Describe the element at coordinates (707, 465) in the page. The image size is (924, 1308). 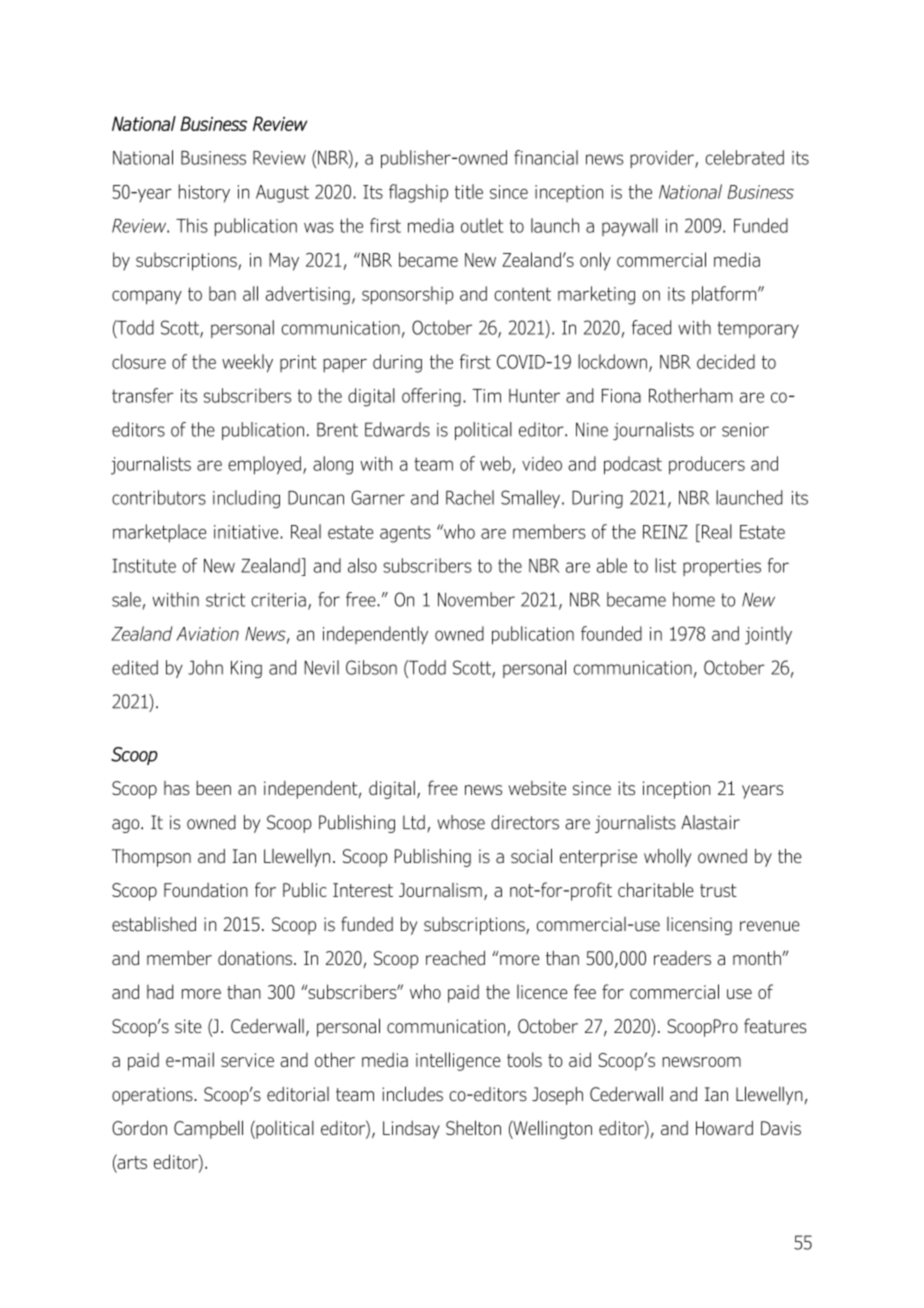
I see `producers` at that location.
